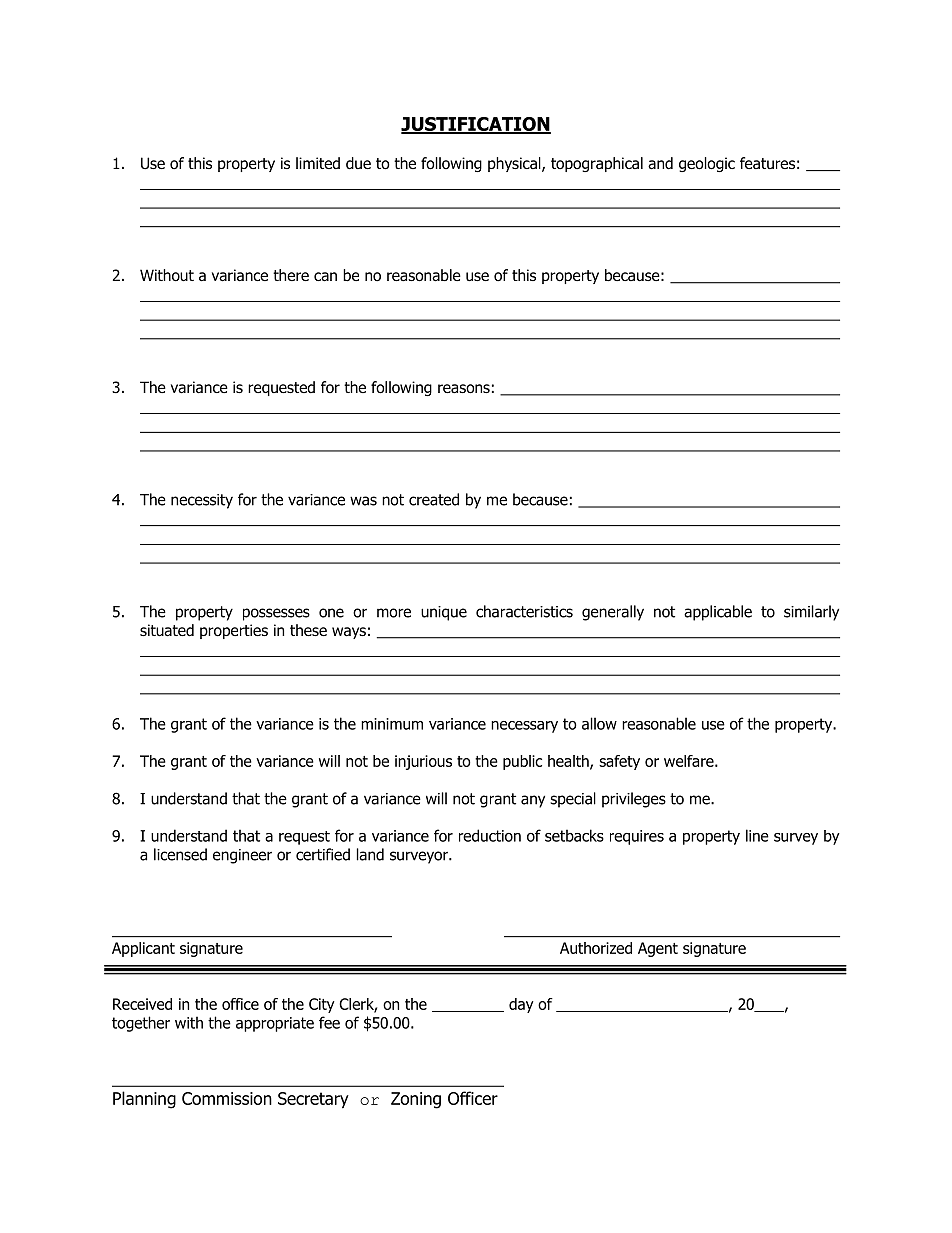 This screenshot has height=1233, width=952. Describe the element at coordinates (202, 501) in the screenshot. I see `necessity` at that location.
